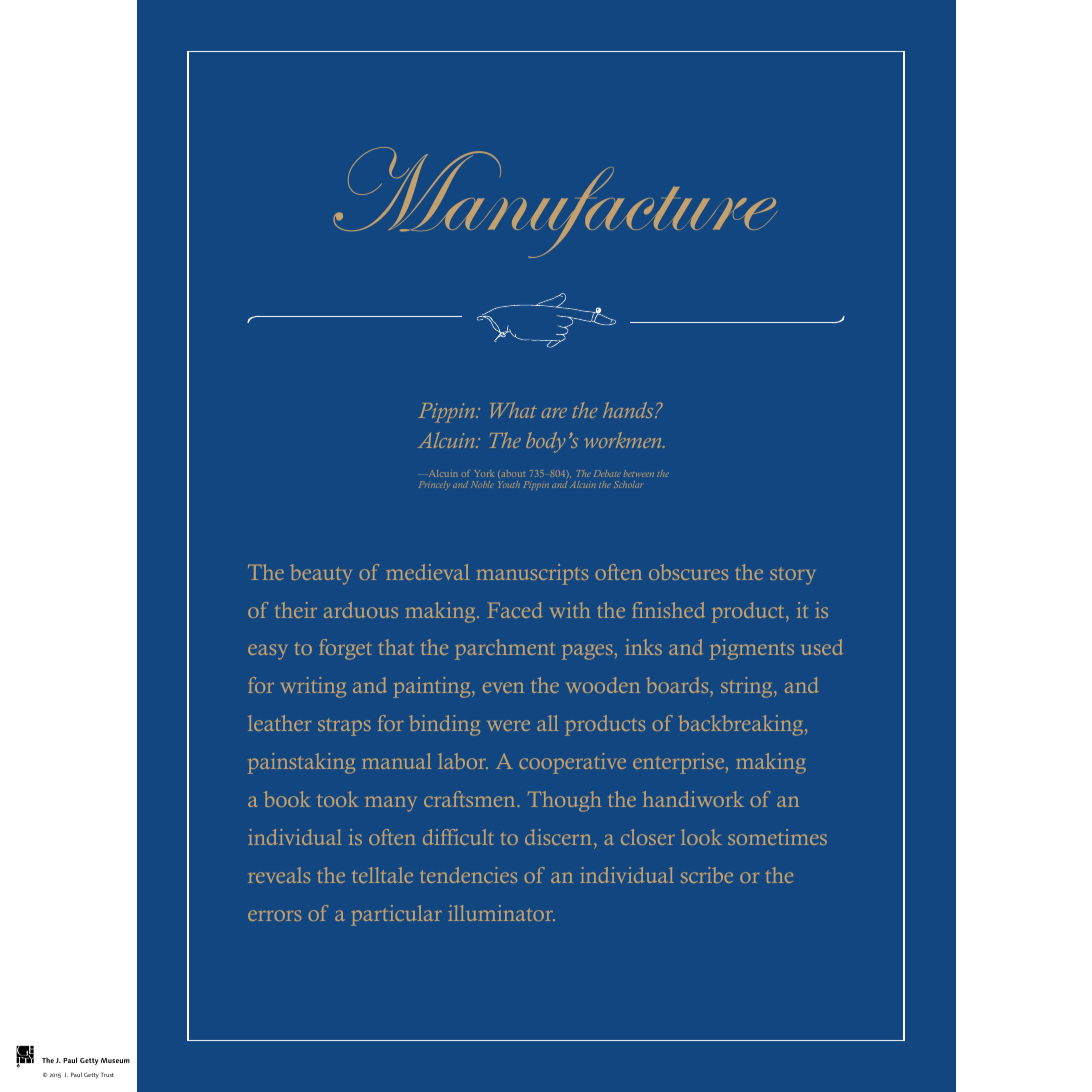 This screenshot has width=1092, height=1092. Describe the element at coordinates (514, 410) in the screenshot. I see `What` at that location.
